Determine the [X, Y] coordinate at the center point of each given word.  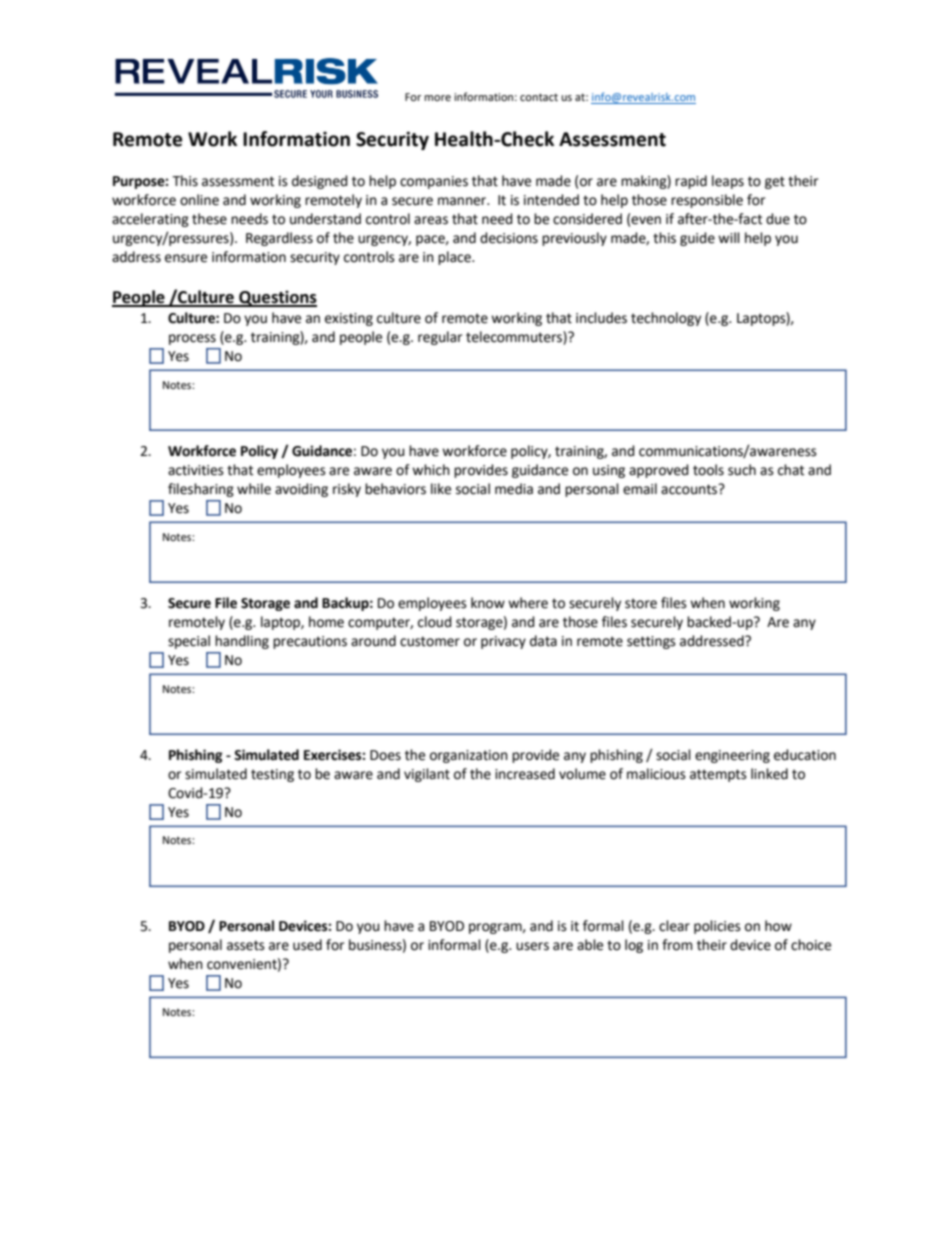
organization [469, 756]
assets [246, 945]
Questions [277, 298]
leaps [728, 182]
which [431, 470]
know [488, 603]
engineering [732, 756]
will [729, 237]
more [437, 98]
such [742, 470]
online [199, 200]
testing [272, 775]
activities [196, 470]
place [455, 258]
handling [242, 642]
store [641, 603]
